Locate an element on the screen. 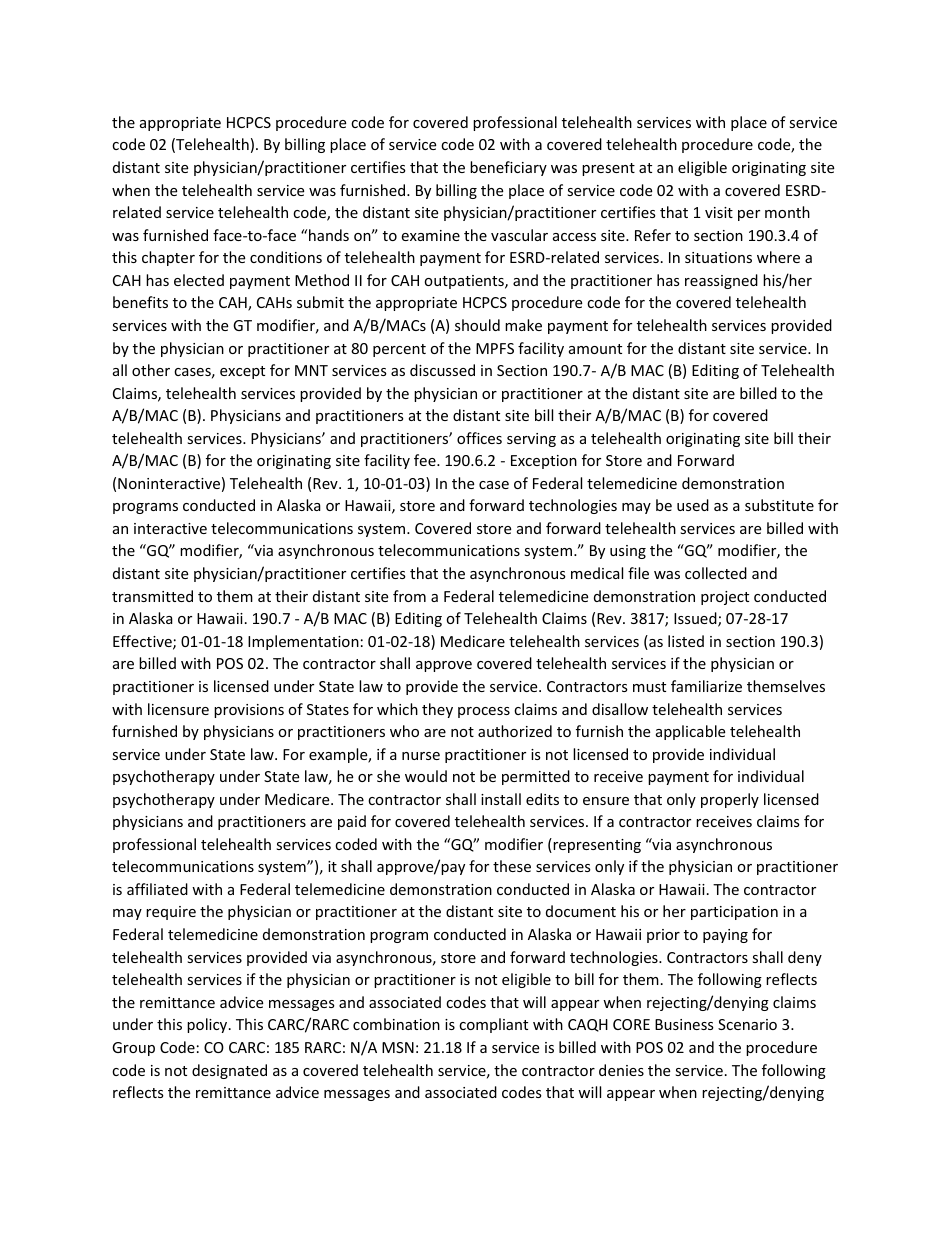 The height and width of the screenshot is (1233, 952). fee is located at coordinates (426, 460).
